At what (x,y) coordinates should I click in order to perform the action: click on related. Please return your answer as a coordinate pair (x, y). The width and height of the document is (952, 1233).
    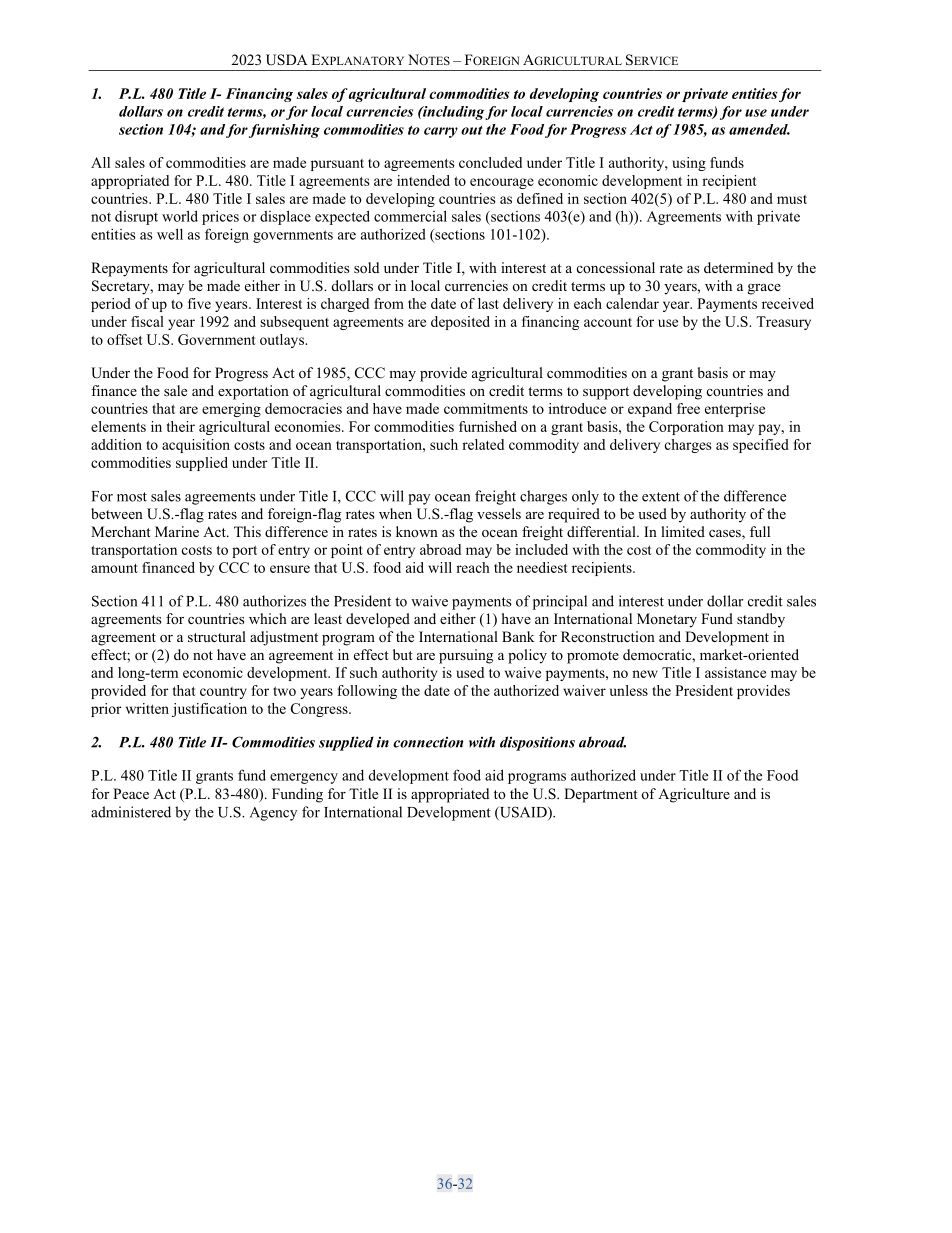
    Looking at the image, I should click on (483, 444).
